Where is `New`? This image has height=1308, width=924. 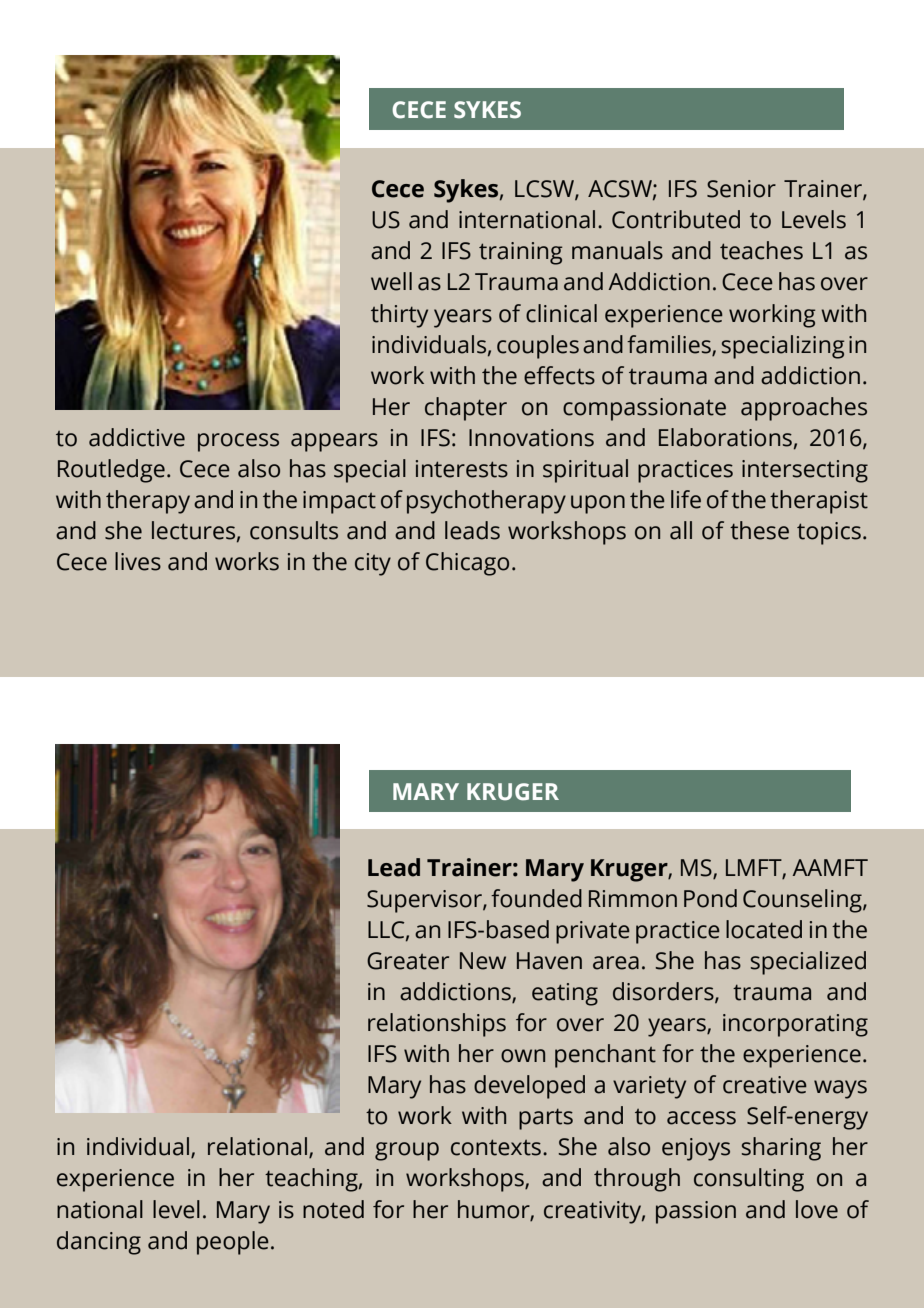
New is located at coordinates (483, 961).
